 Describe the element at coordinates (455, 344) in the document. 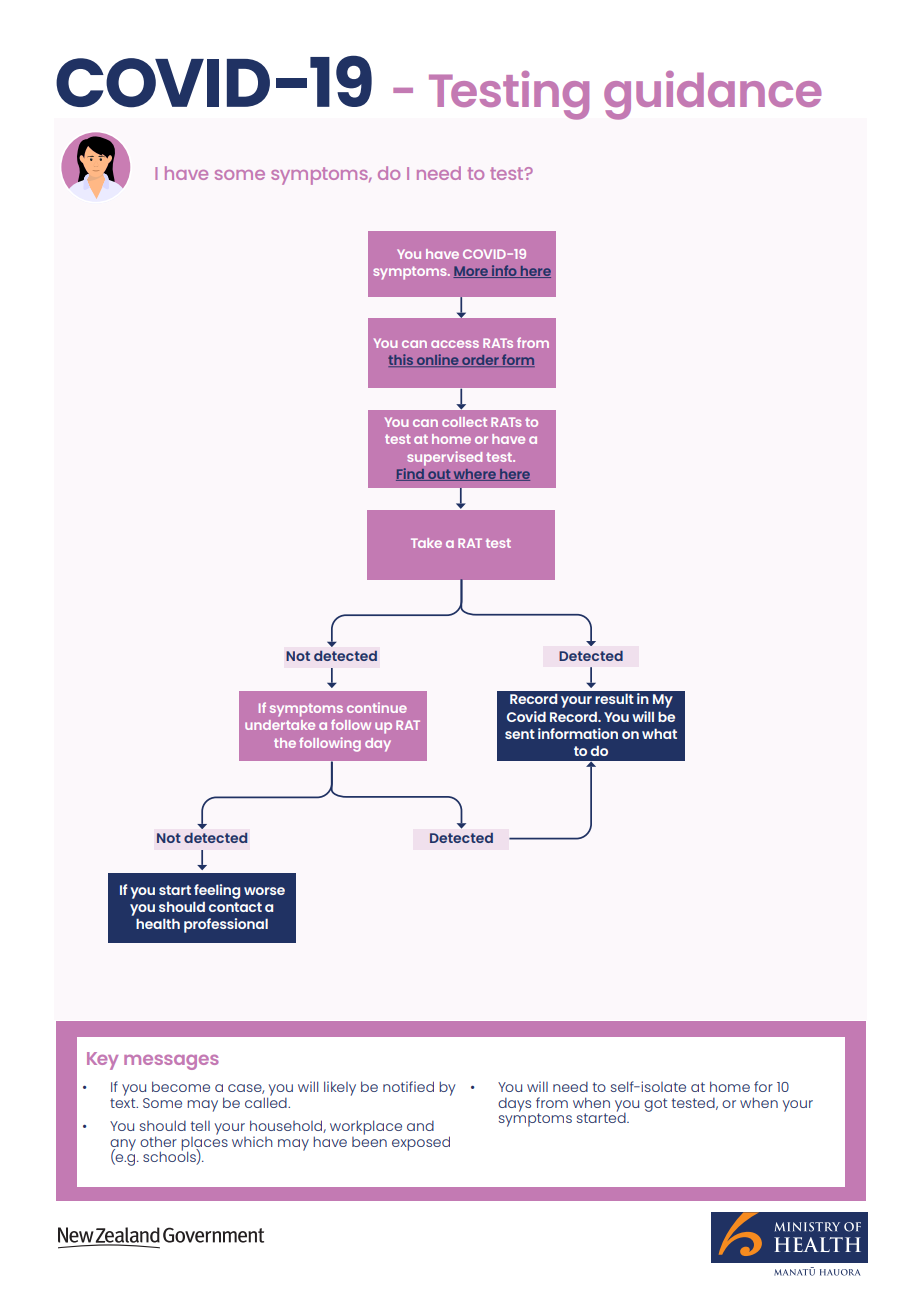

I see `access` at that location.
